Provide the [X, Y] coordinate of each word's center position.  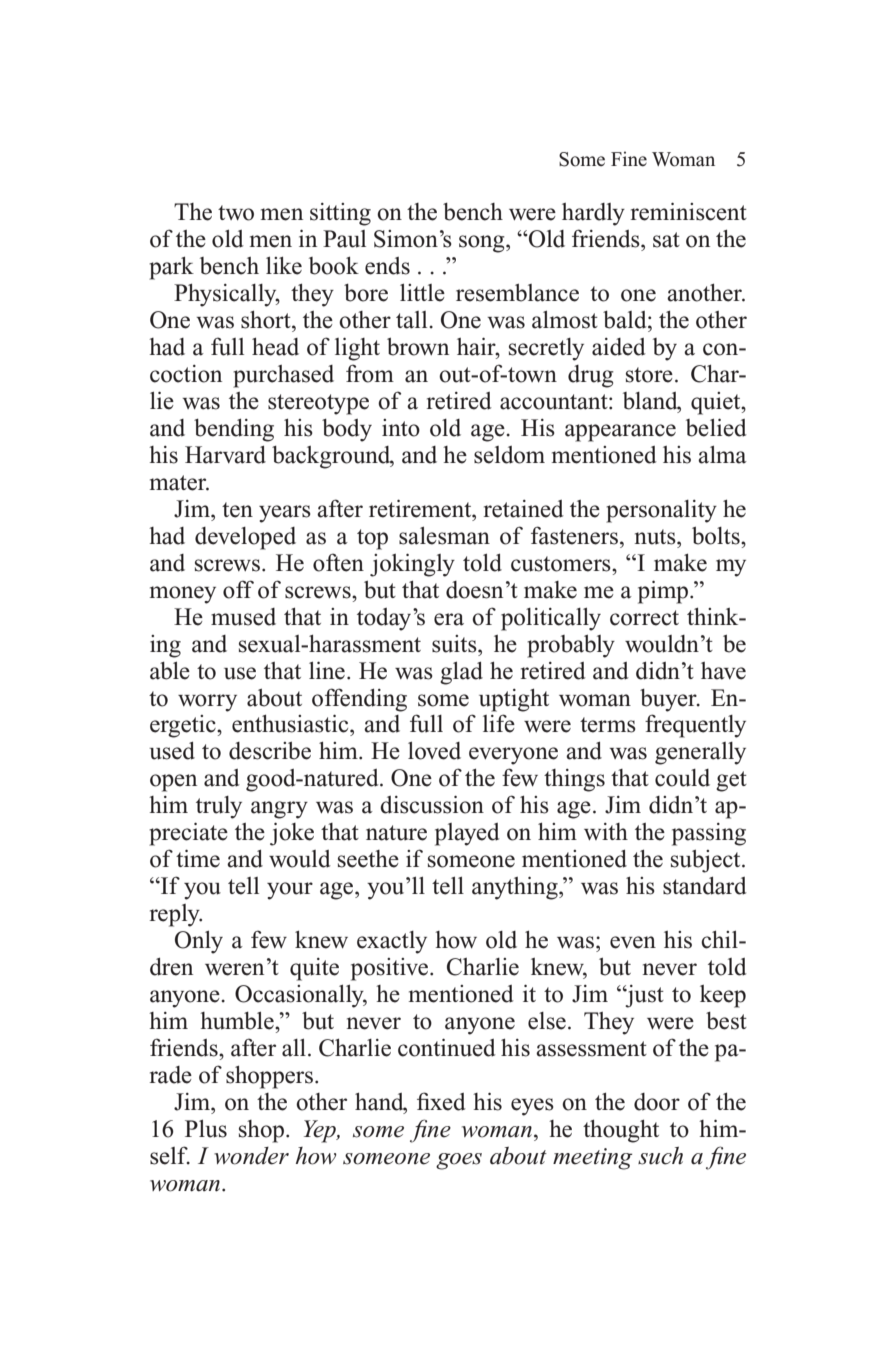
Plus [206, 1129]
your [290, 891]
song [483, 244]
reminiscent [689, 211]
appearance [620, 433]
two [236, 213]
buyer [669, 700]
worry [207, 703]
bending [234, 430]
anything [516, 888]
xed [448, 1102]
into [401, 428]
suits [455, 644]
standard [705, 886]
